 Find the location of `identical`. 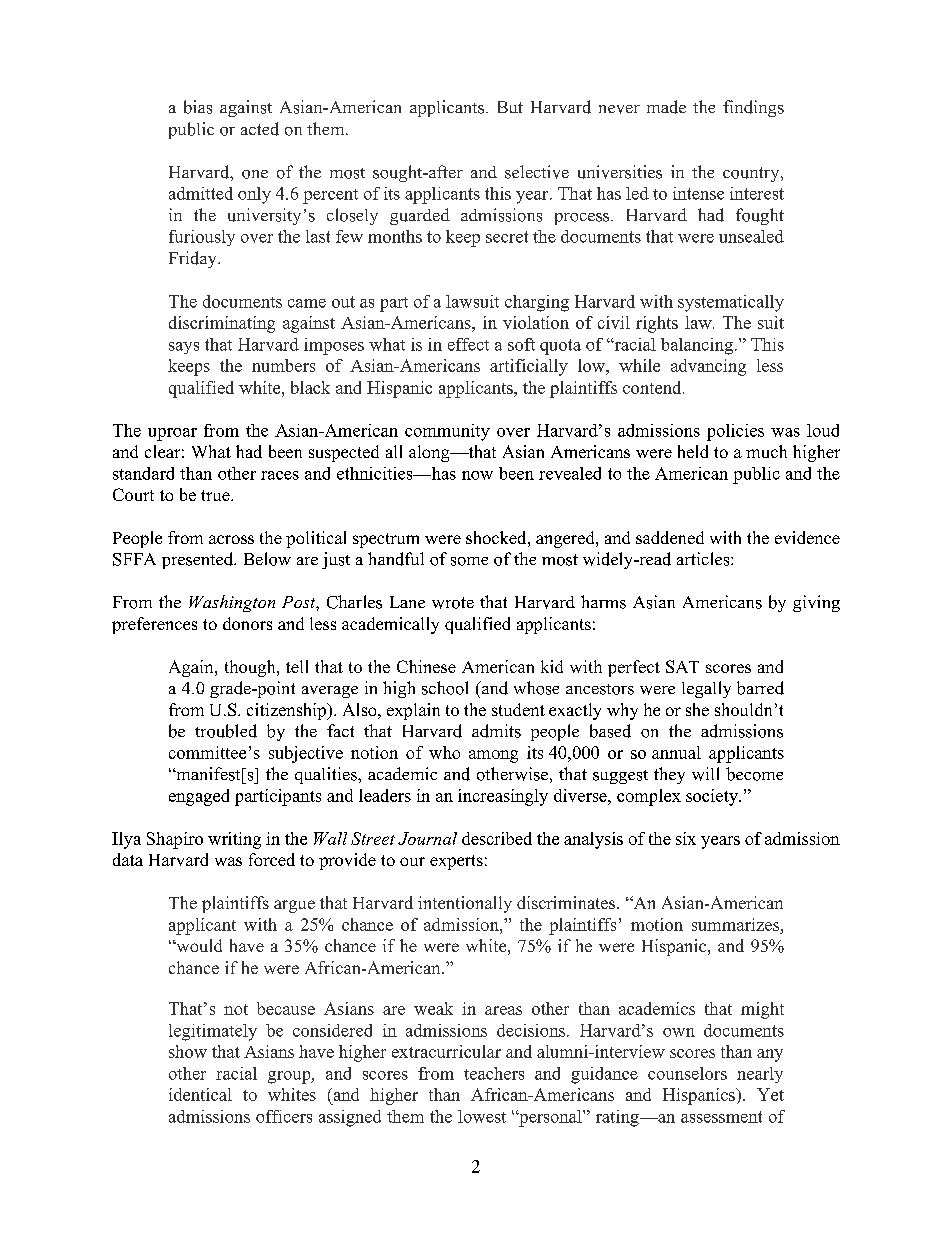

identical is located at coordinates (200, 1094).
